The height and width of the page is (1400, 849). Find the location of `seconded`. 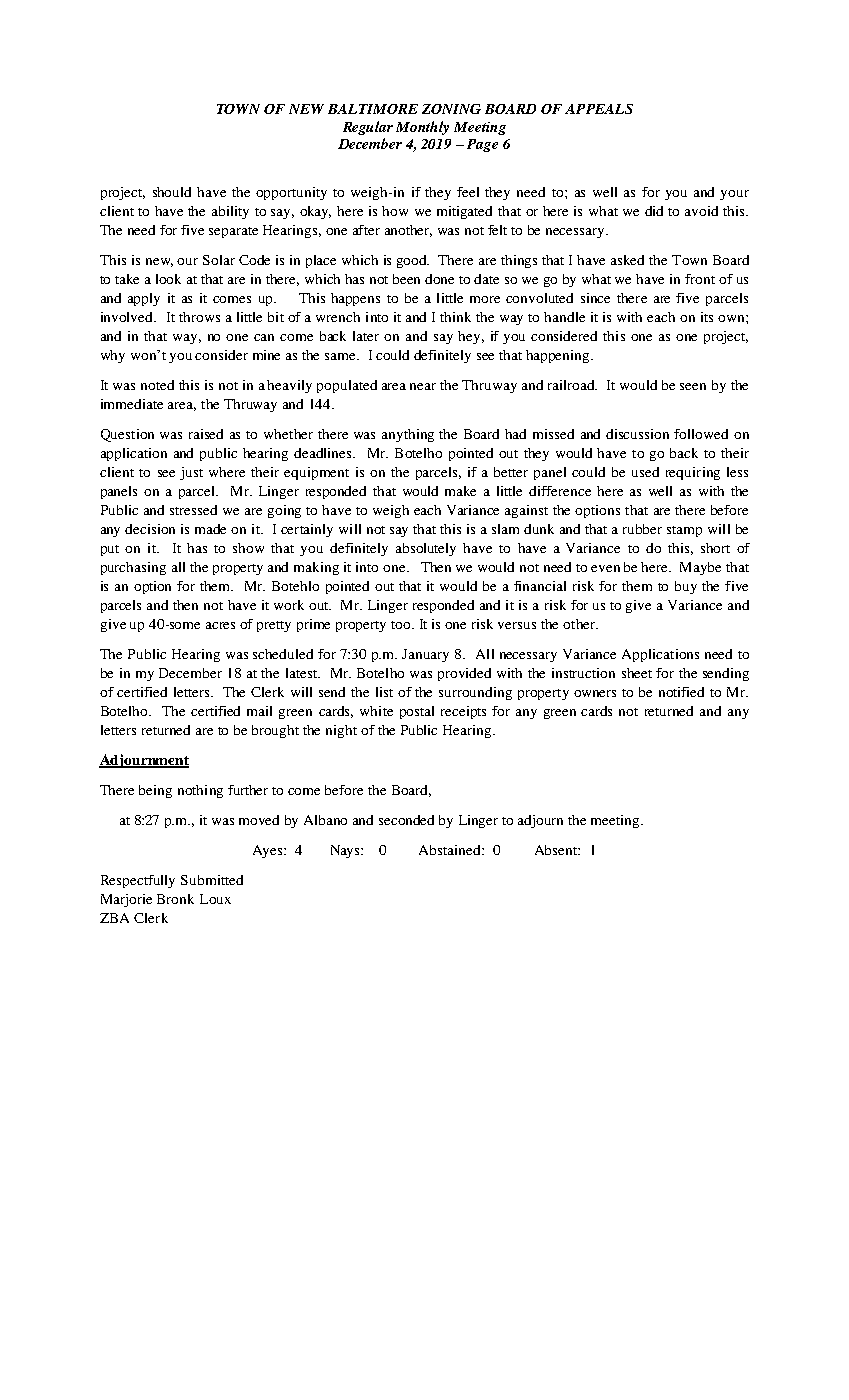

seconded is located at coordinates (406, 820).
